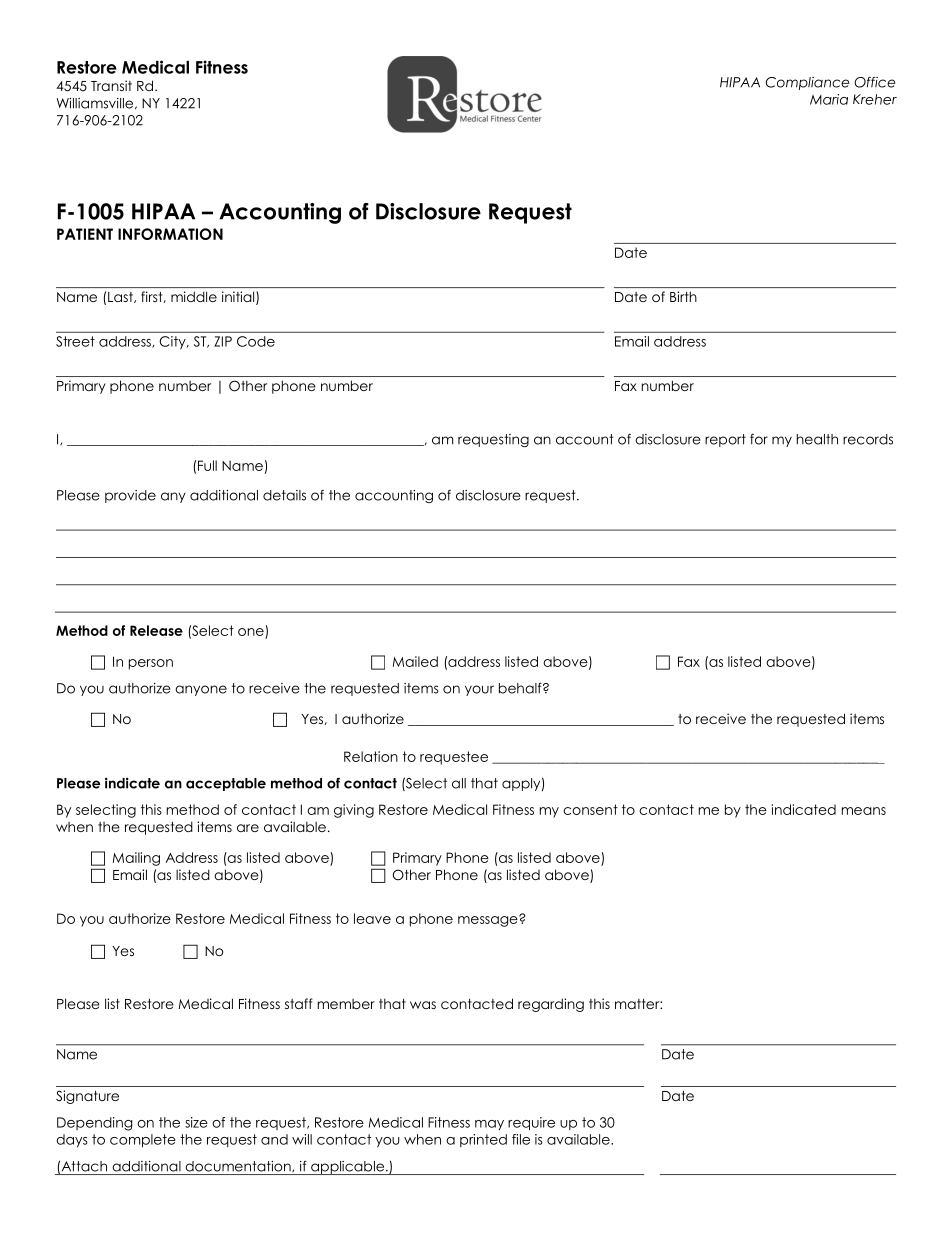 The width and height of the page is (952, 1233). Describe the element at coordinates (415, 661) in the page. I see `Mailed` at that location.
